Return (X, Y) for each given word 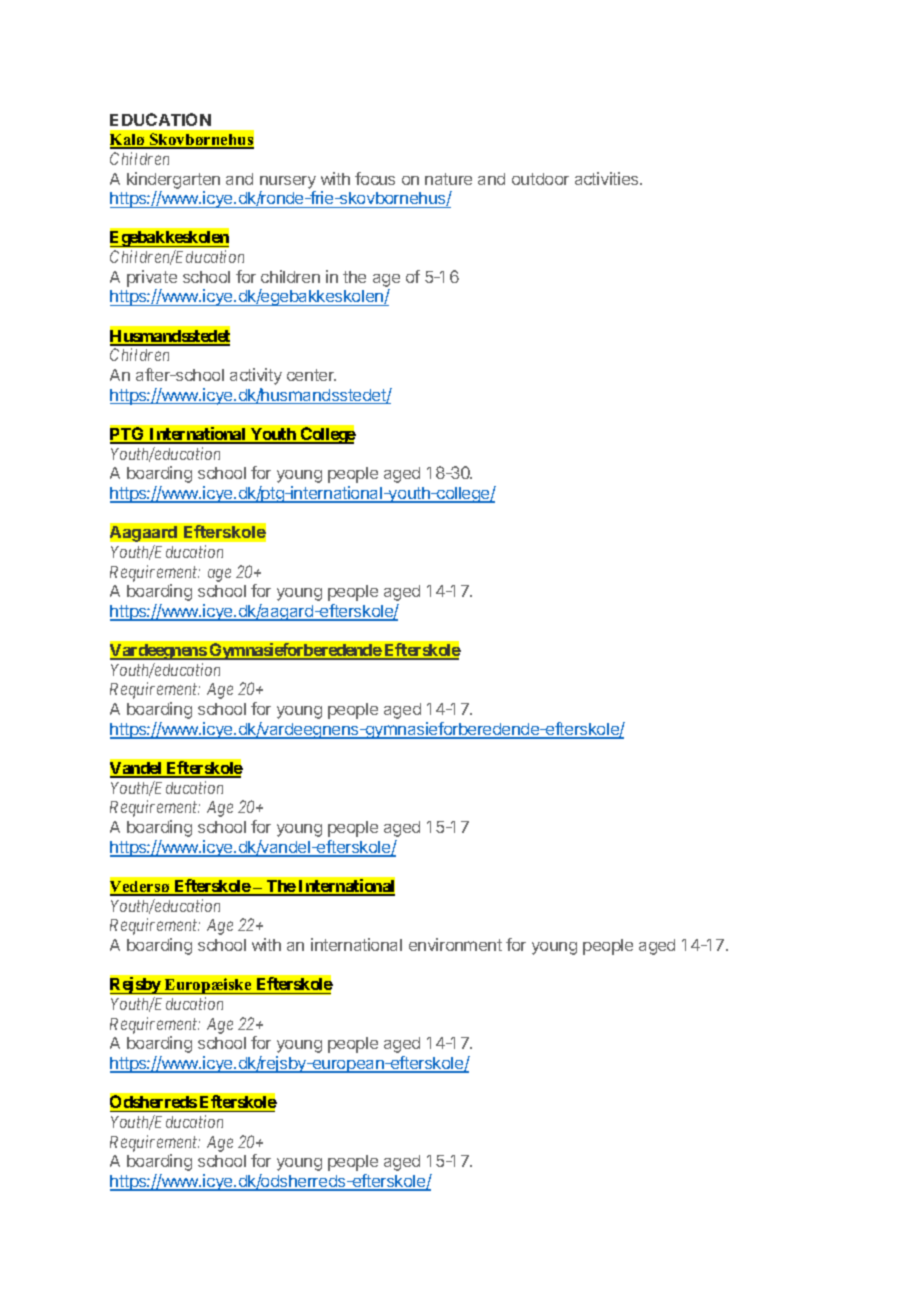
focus (375, 178)
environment (455, 944)
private (152, 278)
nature (448, 179)
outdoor (540, 179)
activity (256, 376)
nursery (288, 182)
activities (608, 178)
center (311, 375)
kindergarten (173, 180)
